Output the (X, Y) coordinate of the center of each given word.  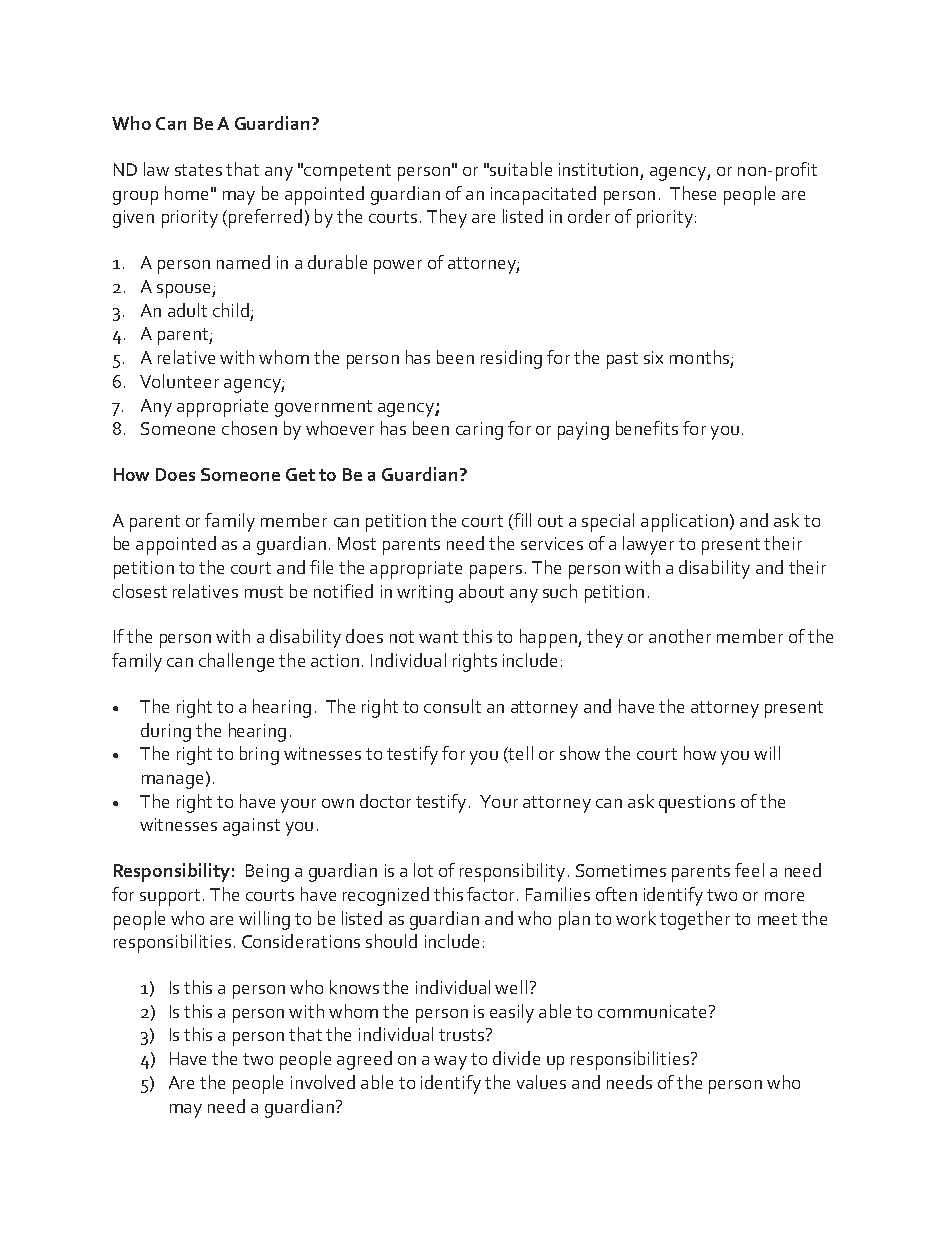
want (438, 637)
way (450, 1063)
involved (323, 1082)
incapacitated (543, 195)
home (186, 193)
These (693, 193)
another (680, 636)
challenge (236, 662)
